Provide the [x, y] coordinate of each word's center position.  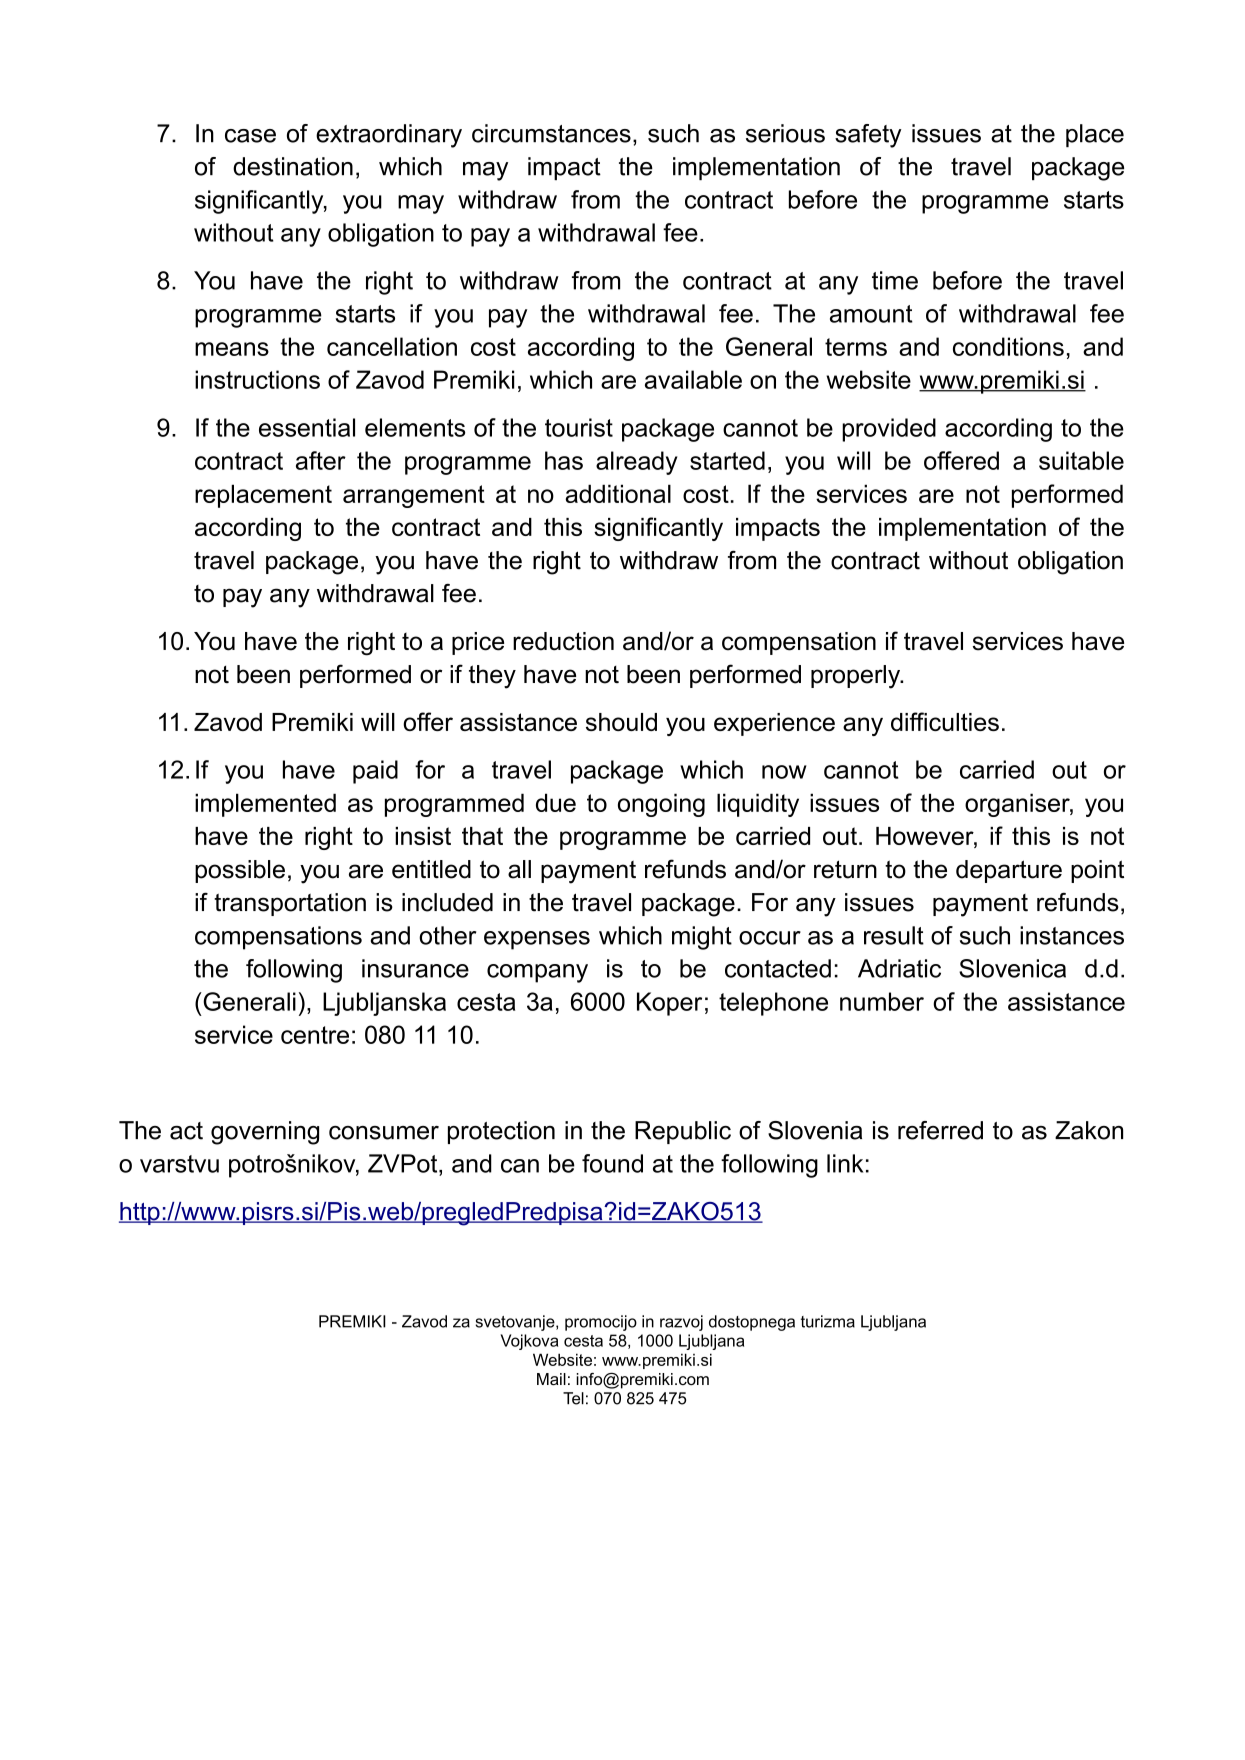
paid [375, 772]
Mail [551, 1379]
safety [868, 136]
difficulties [945, 721]
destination [293, 166]
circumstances [551, 133]
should [621, 722]
